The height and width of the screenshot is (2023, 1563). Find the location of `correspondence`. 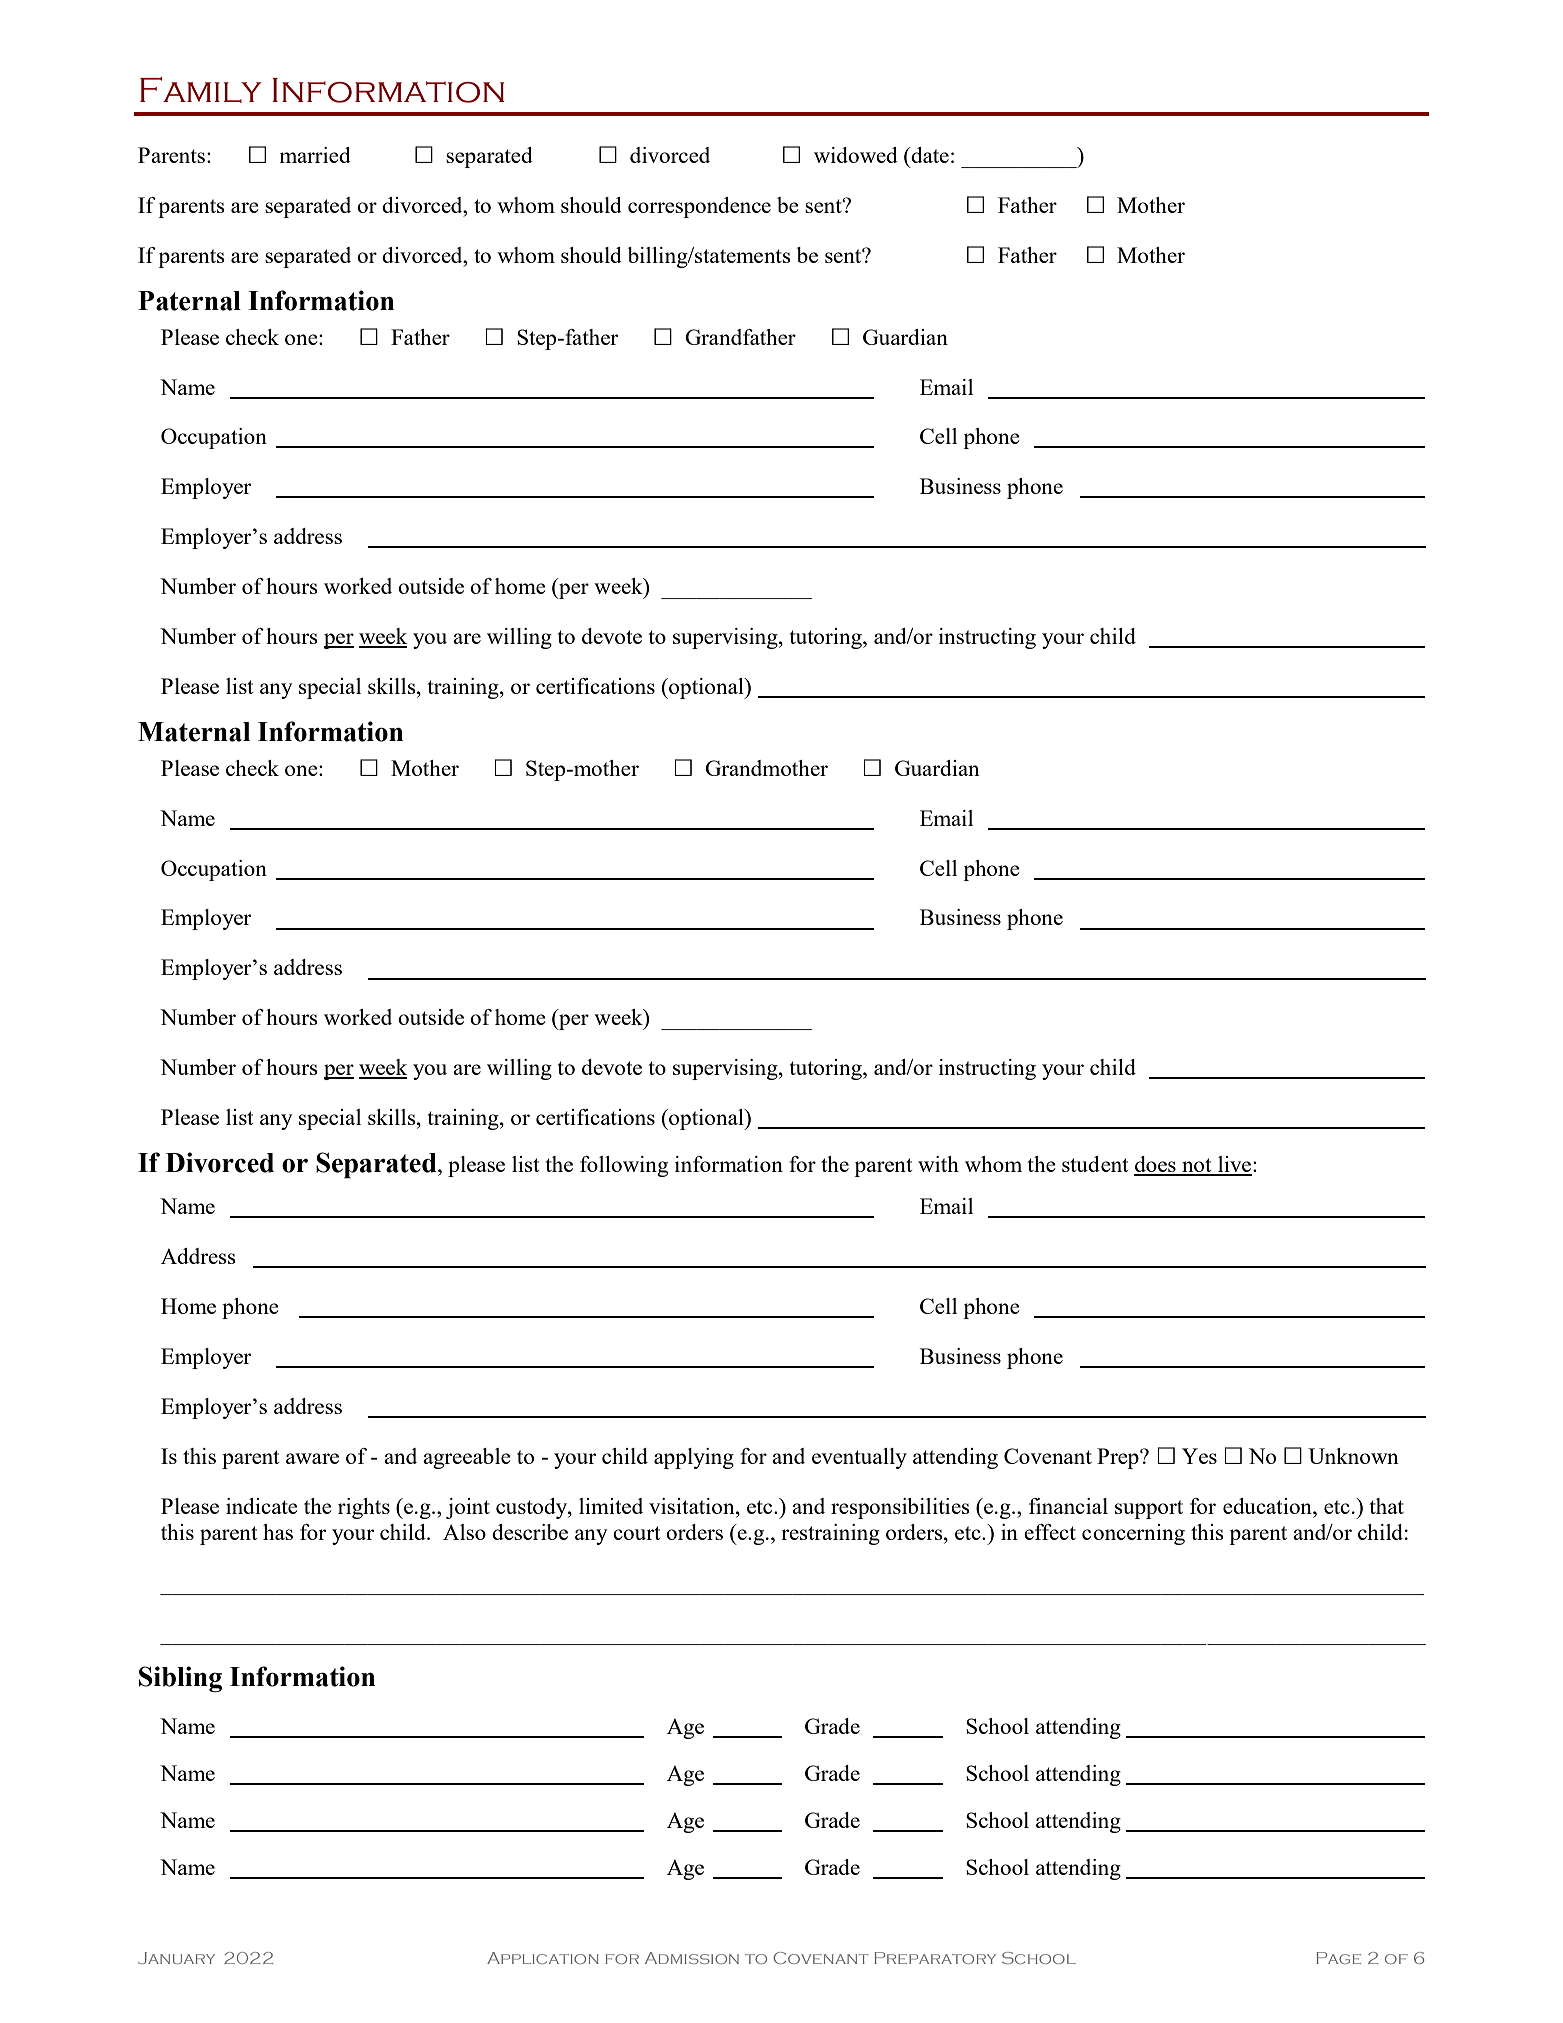

correspondence is located at coordinates (699, 207).
